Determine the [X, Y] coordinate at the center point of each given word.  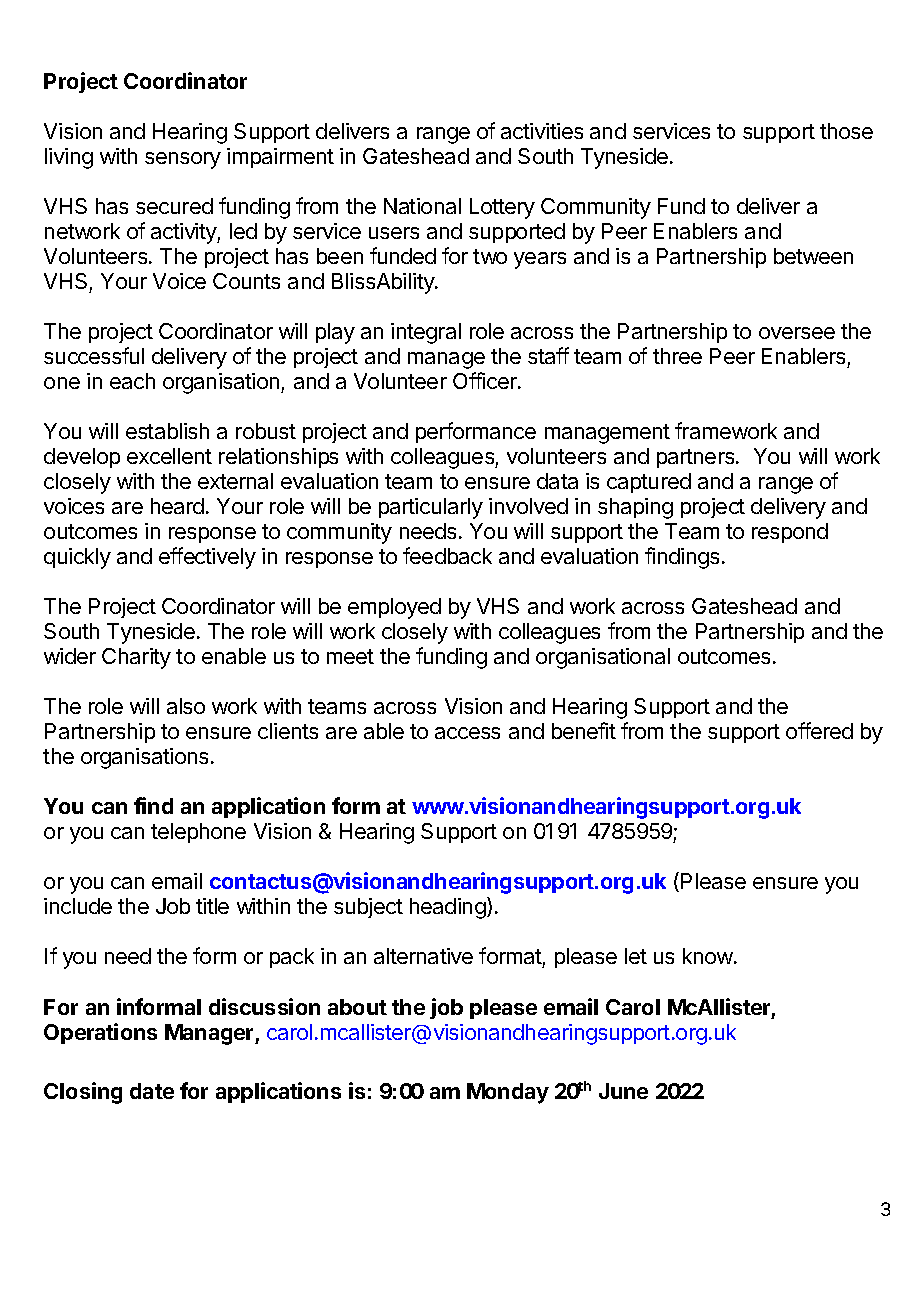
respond [790, 533]
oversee [797, 333]
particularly [431, 508]
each [132, 381]
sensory [183, 160]
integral [426, 333]
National [422, 206]
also [186, 706]
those [846, 131]
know [708, 956]
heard [177, 506]
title [212, 906]
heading [448, 908]
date [152, 1091]
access [467, 733]
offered [819, 730]
